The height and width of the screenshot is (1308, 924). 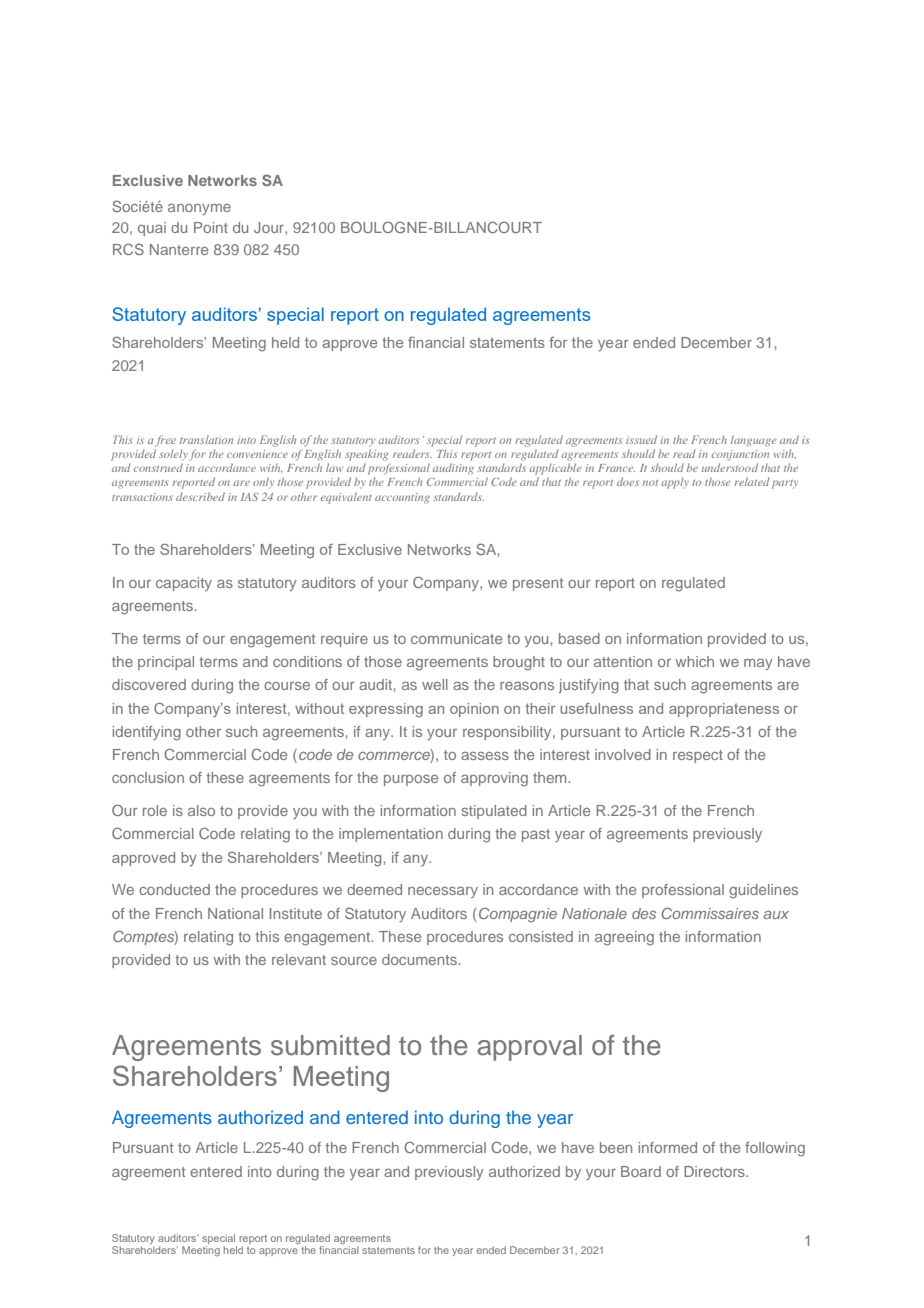 What do you see at coordinates (474, 710) in the screenshot?
I see `opinion` at bounding box center [474, 710].
